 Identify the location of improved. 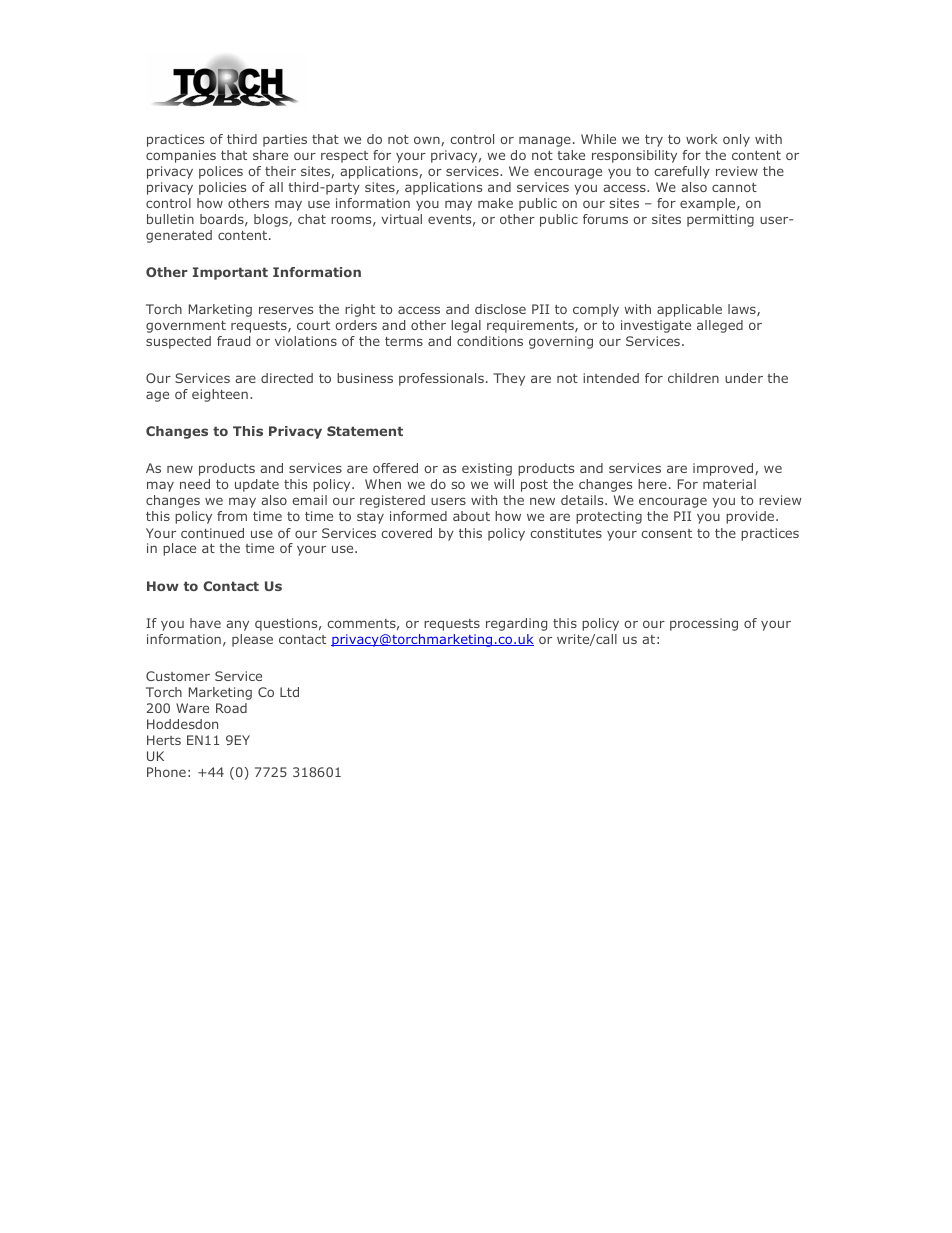
(724, 469).
